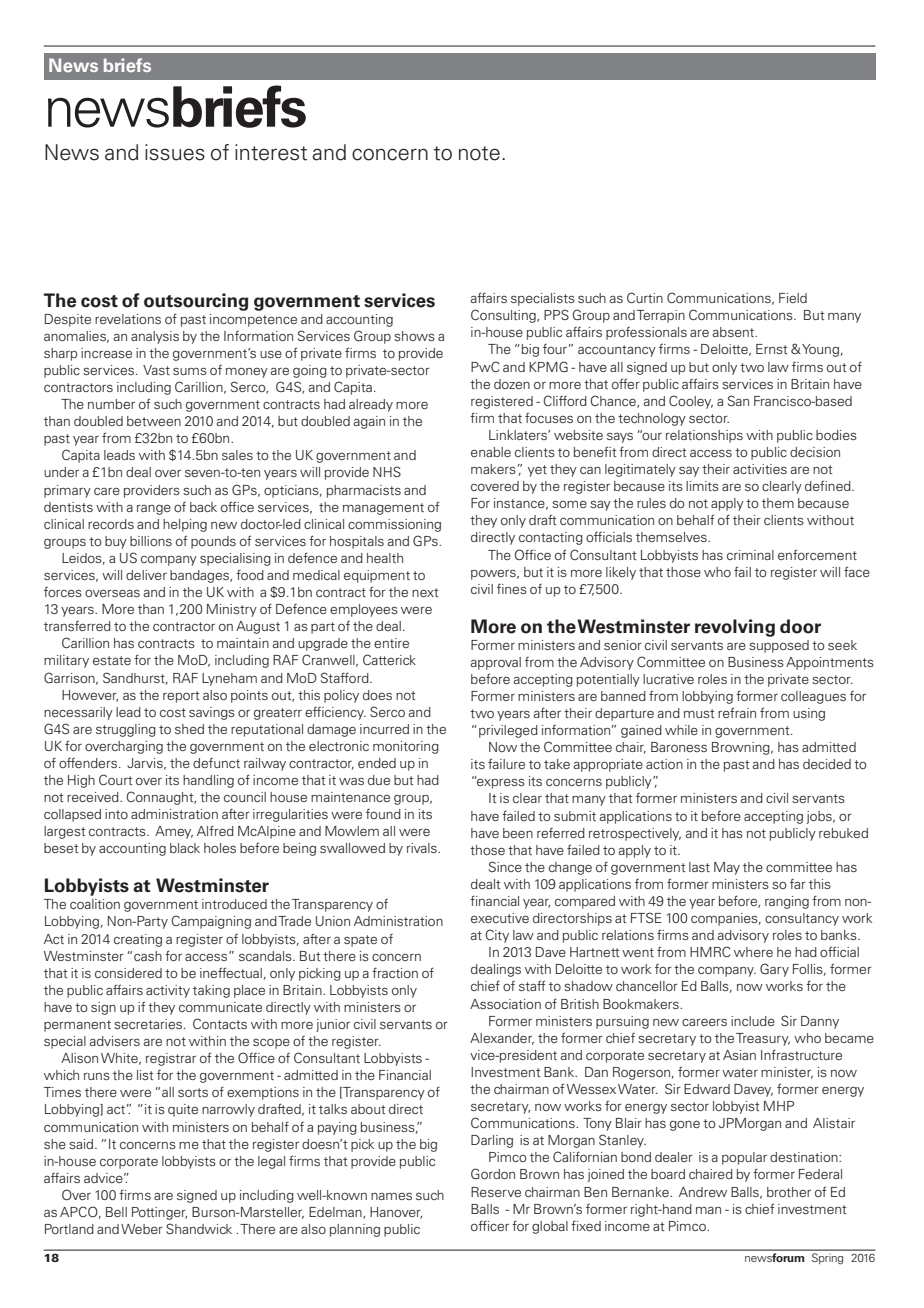  Describe the element at coordinates (185, 848) in the screenshot. I see `black` at that location.
